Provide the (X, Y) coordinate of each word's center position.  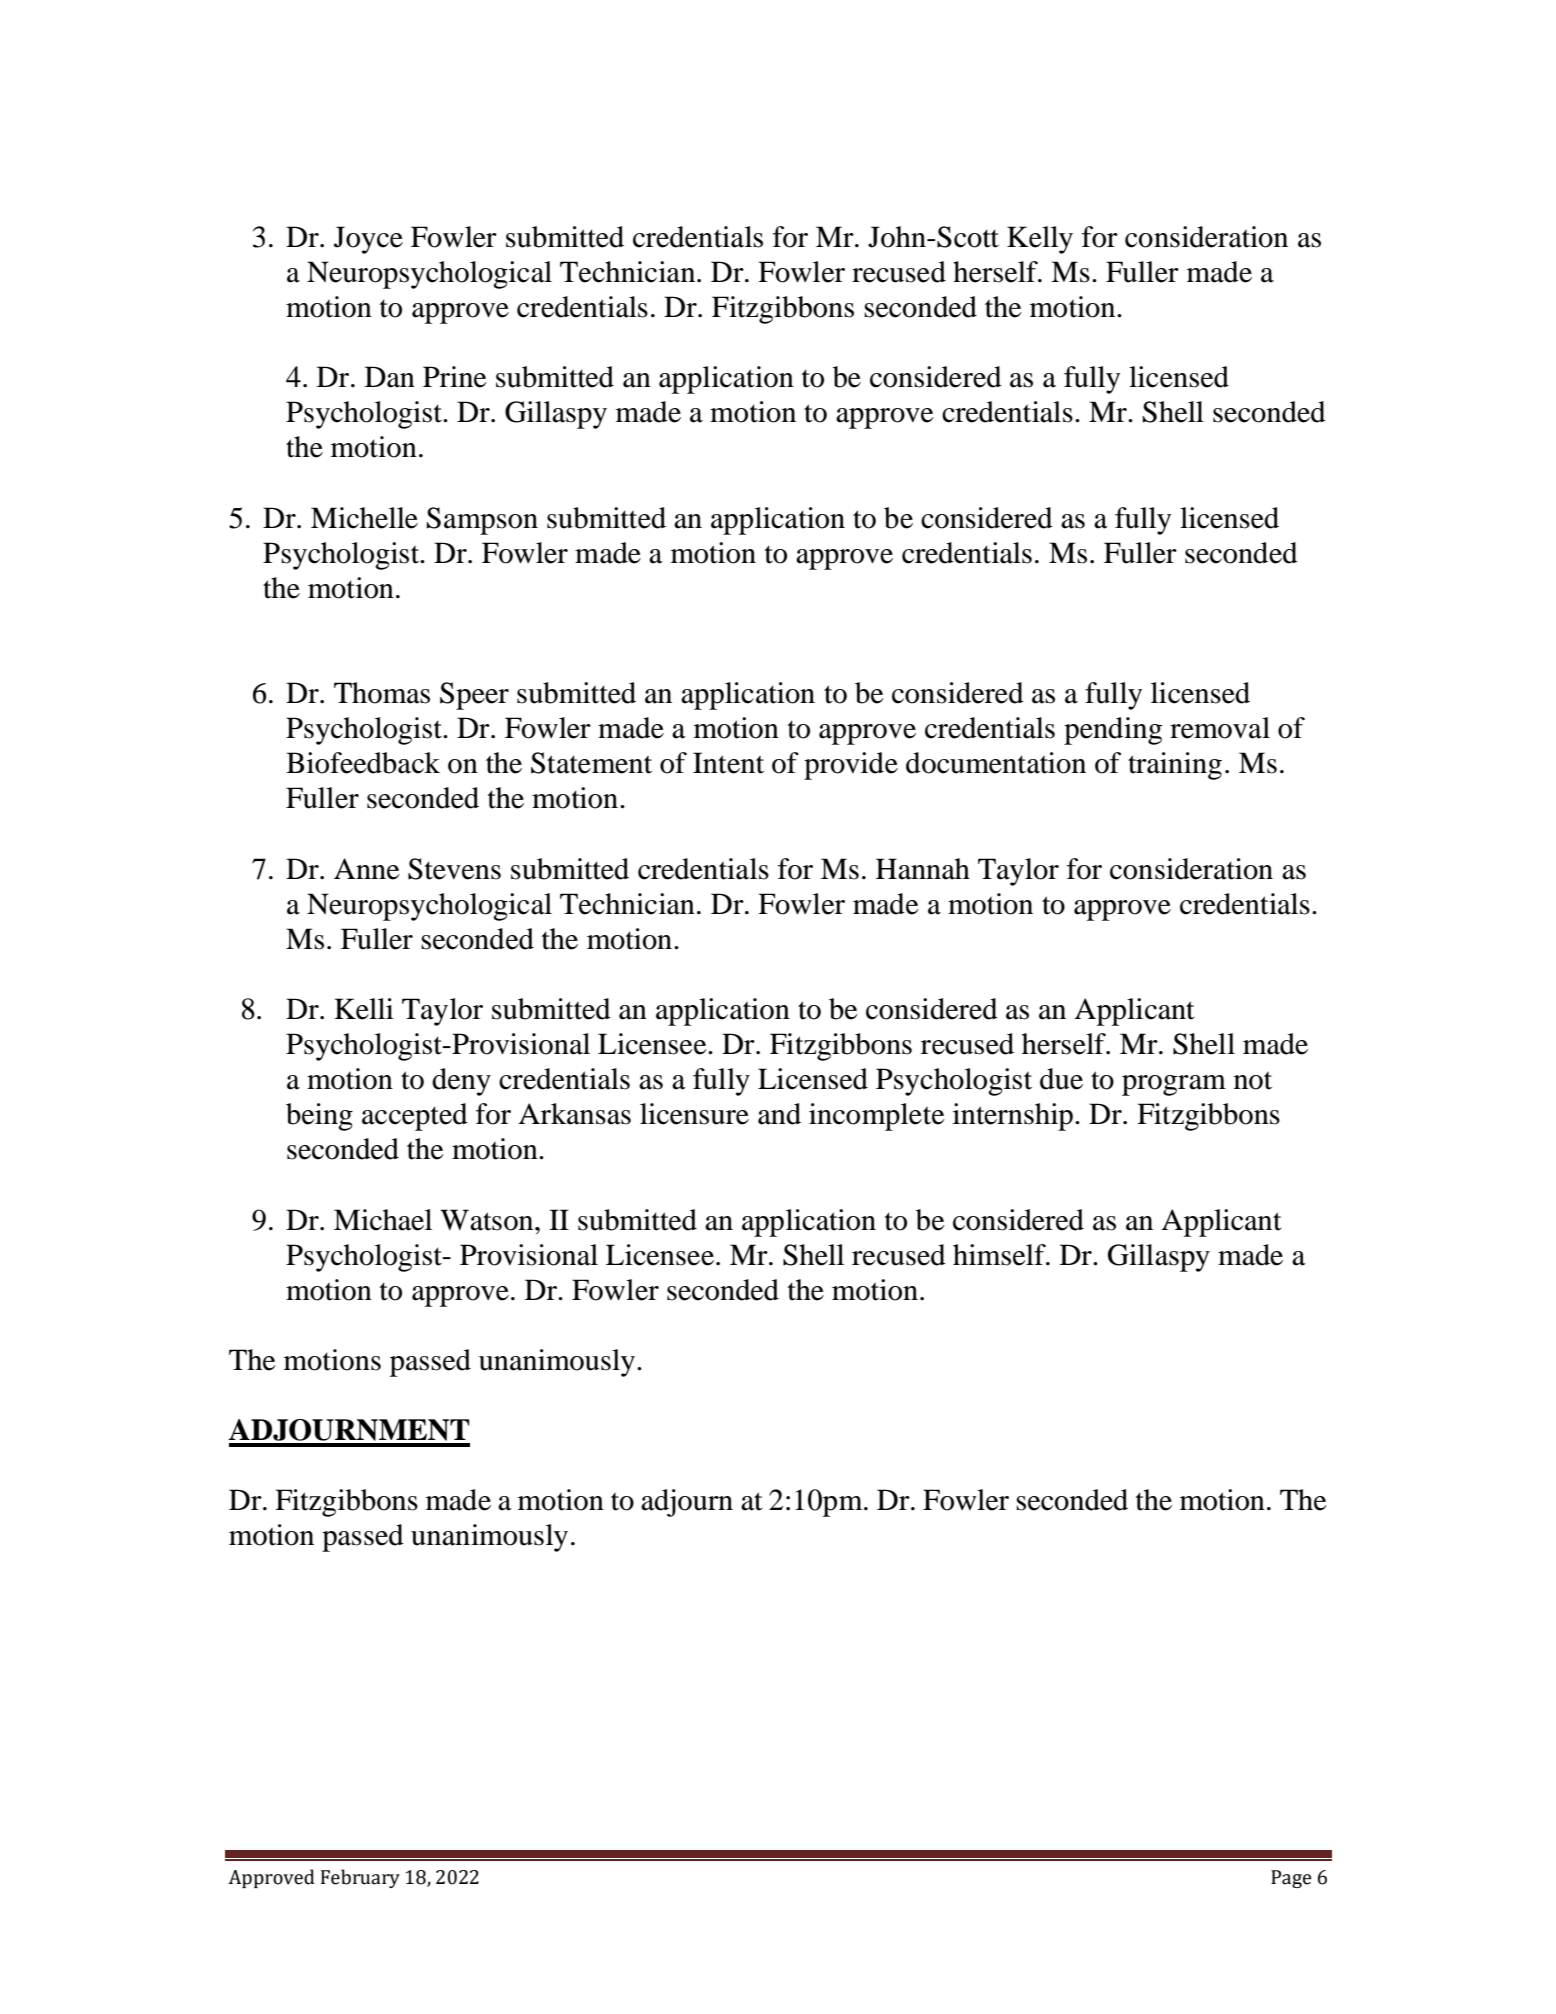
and (779, 1114)
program (1174, 1085)
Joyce (368, 240)
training (1175, 766)
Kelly (1040, 240)
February (360, 1878)
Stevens (454, 869)
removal (1220, 728)
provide (851, 766)
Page (1291, 1879)
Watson (488, 1220)
